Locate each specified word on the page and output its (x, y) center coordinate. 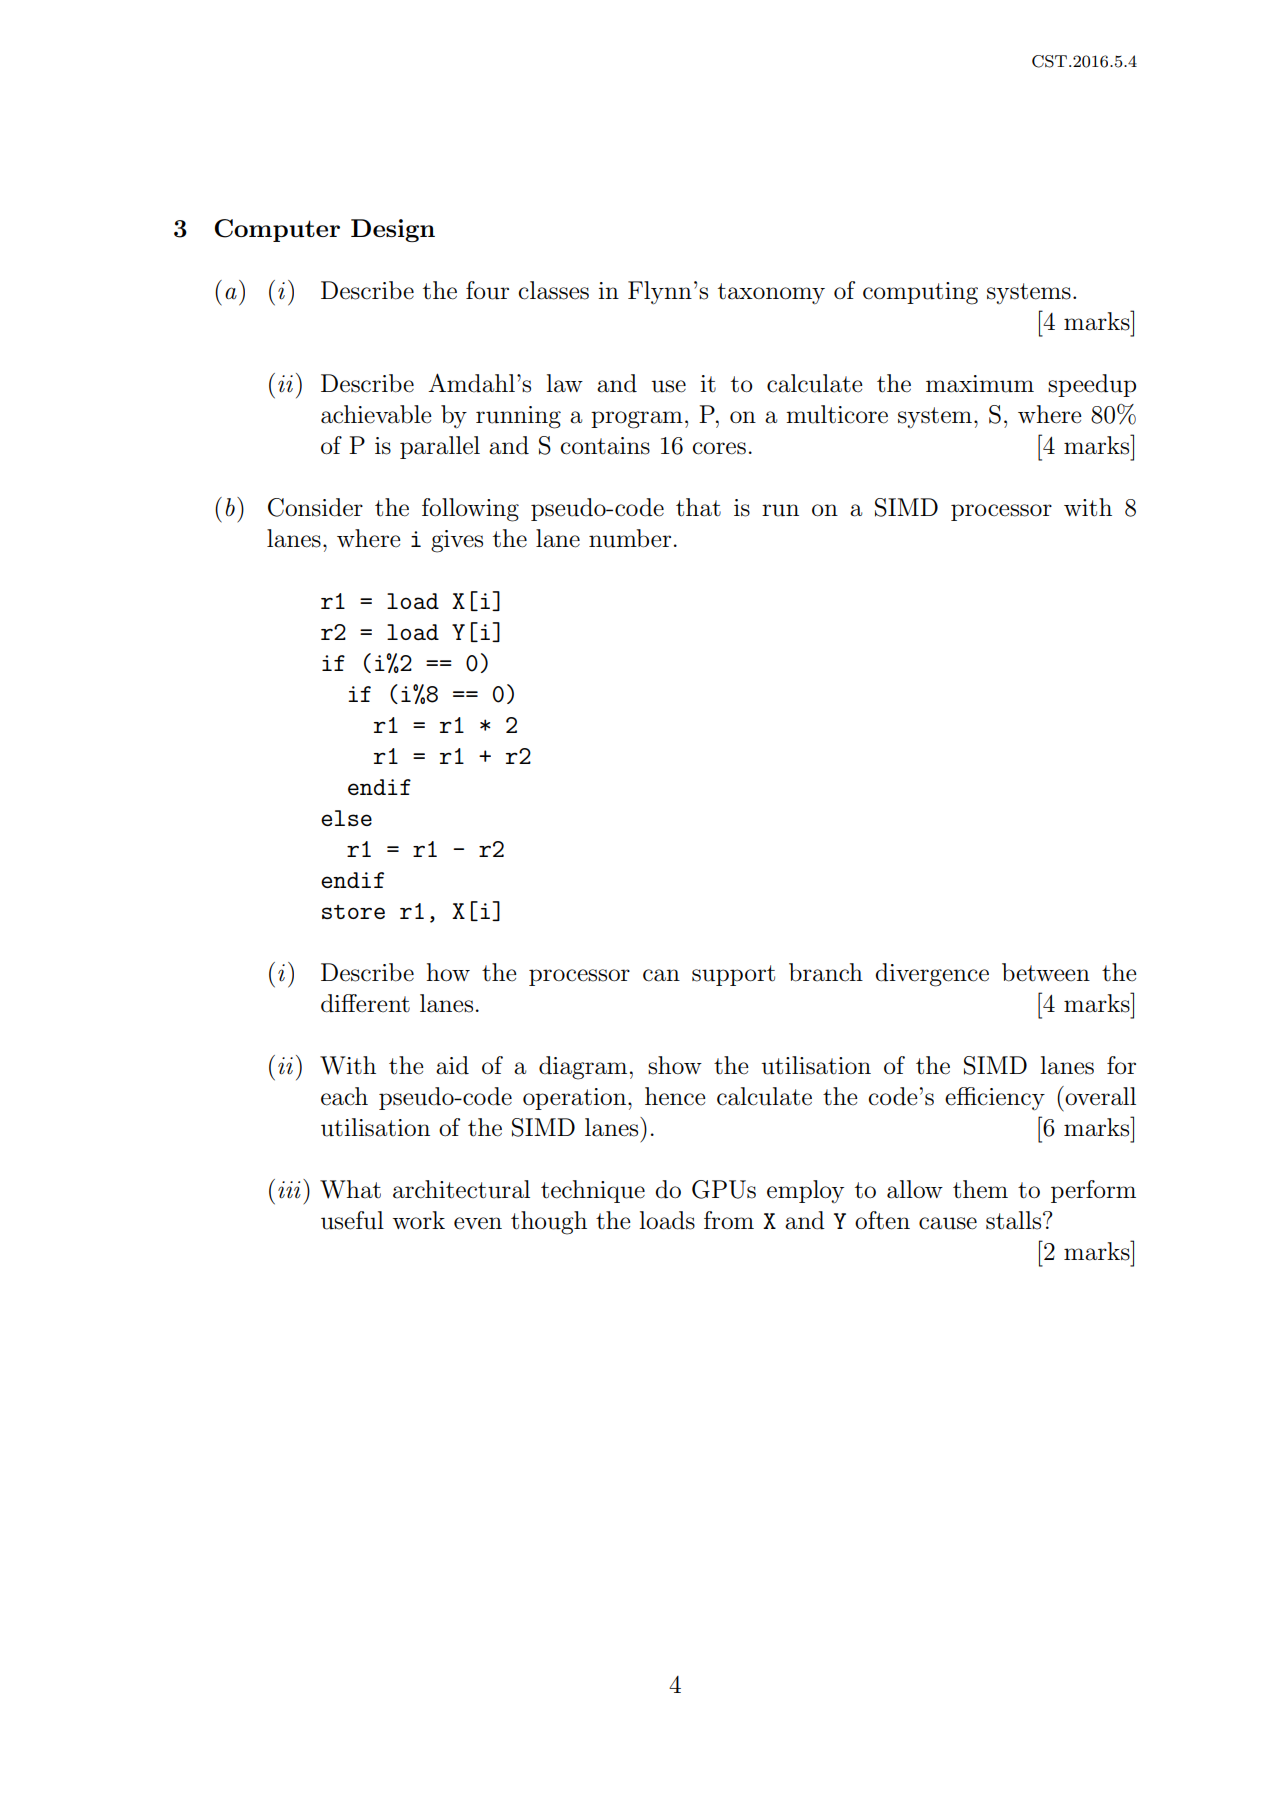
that (698, 507)
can (661, 975)
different (365, 1003)
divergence (932, 975)
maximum (980, 384)
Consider (315, 507)
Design (393, 230)
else (346, 818)
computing (920, 293)
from (729, 1220)
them (980, 1189)
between (1046, 972)
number (630, 538)
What (350, 1189)
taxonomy (771, 293)
